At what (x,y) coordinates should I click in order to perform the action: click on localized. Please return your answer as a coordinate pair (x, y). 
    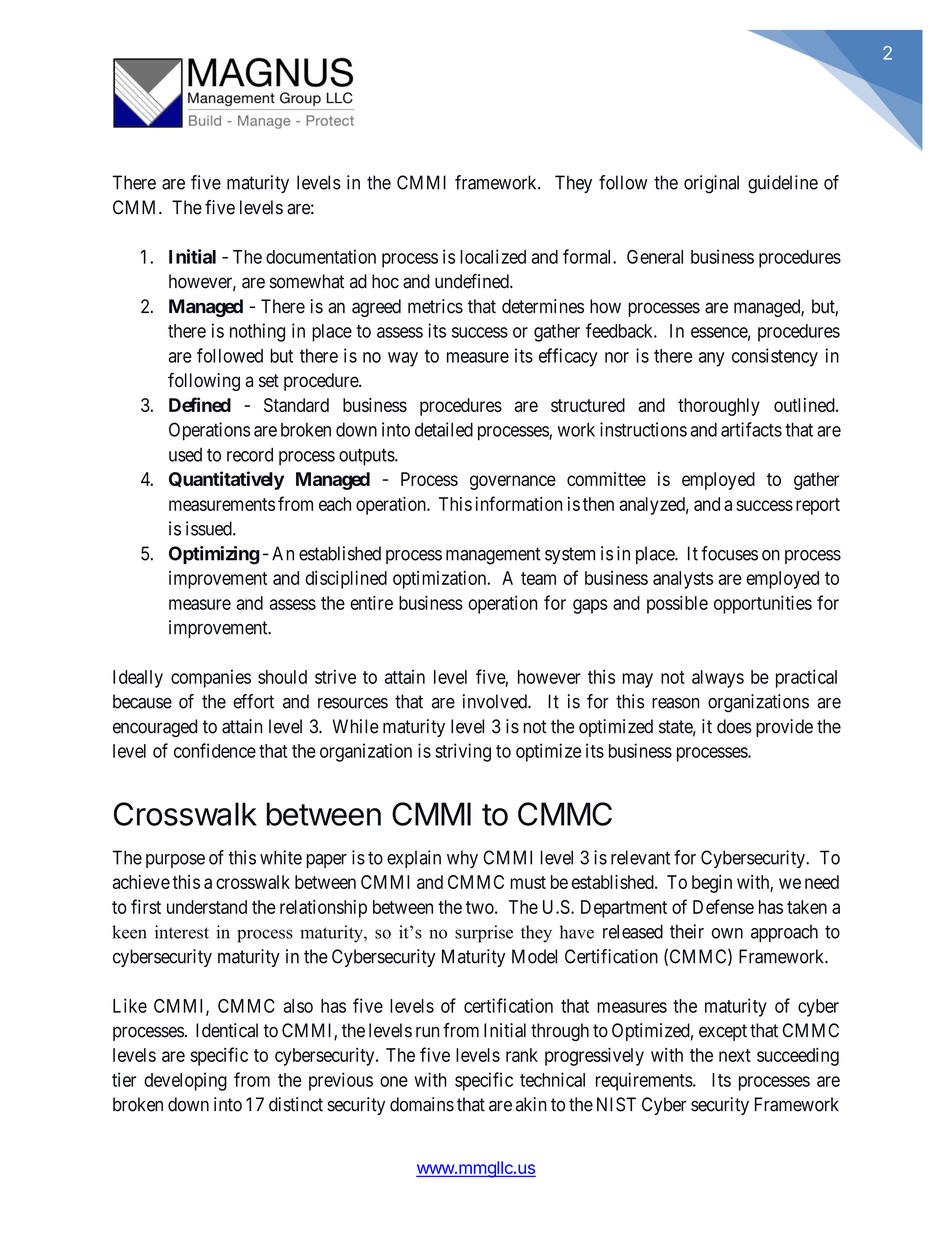
    Looking at the image, I should click on (493, 256).
